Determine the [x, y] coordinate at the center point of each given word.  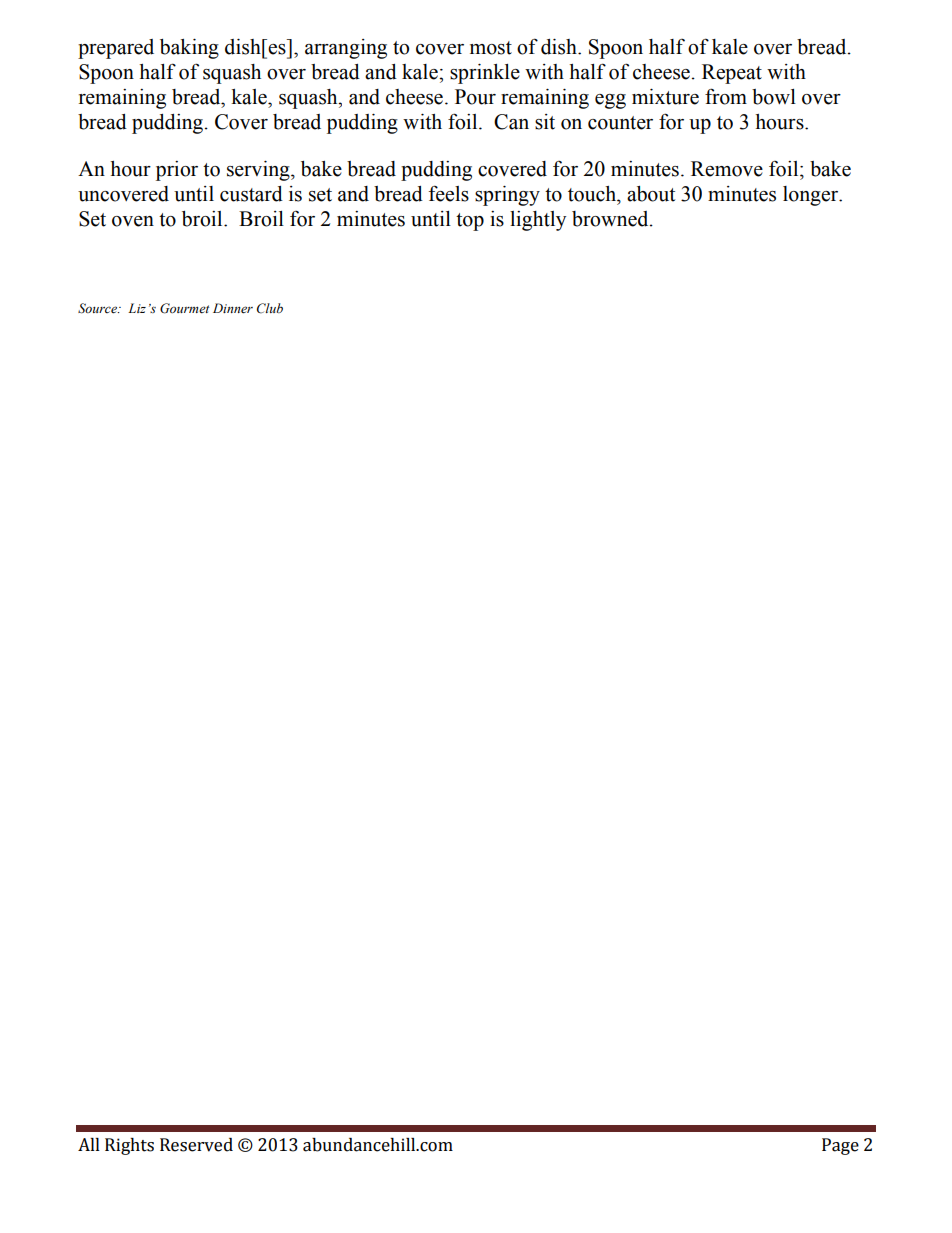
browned [611, 219]
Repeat [732, 74]
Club [270, 308]
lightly [538, 221]
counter [620, 123]
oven [133, 221]
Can [511, 122]
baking [189, 49]
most [491, 48]
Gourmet [184, 308]
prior [177, 171]
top [470, 222]
